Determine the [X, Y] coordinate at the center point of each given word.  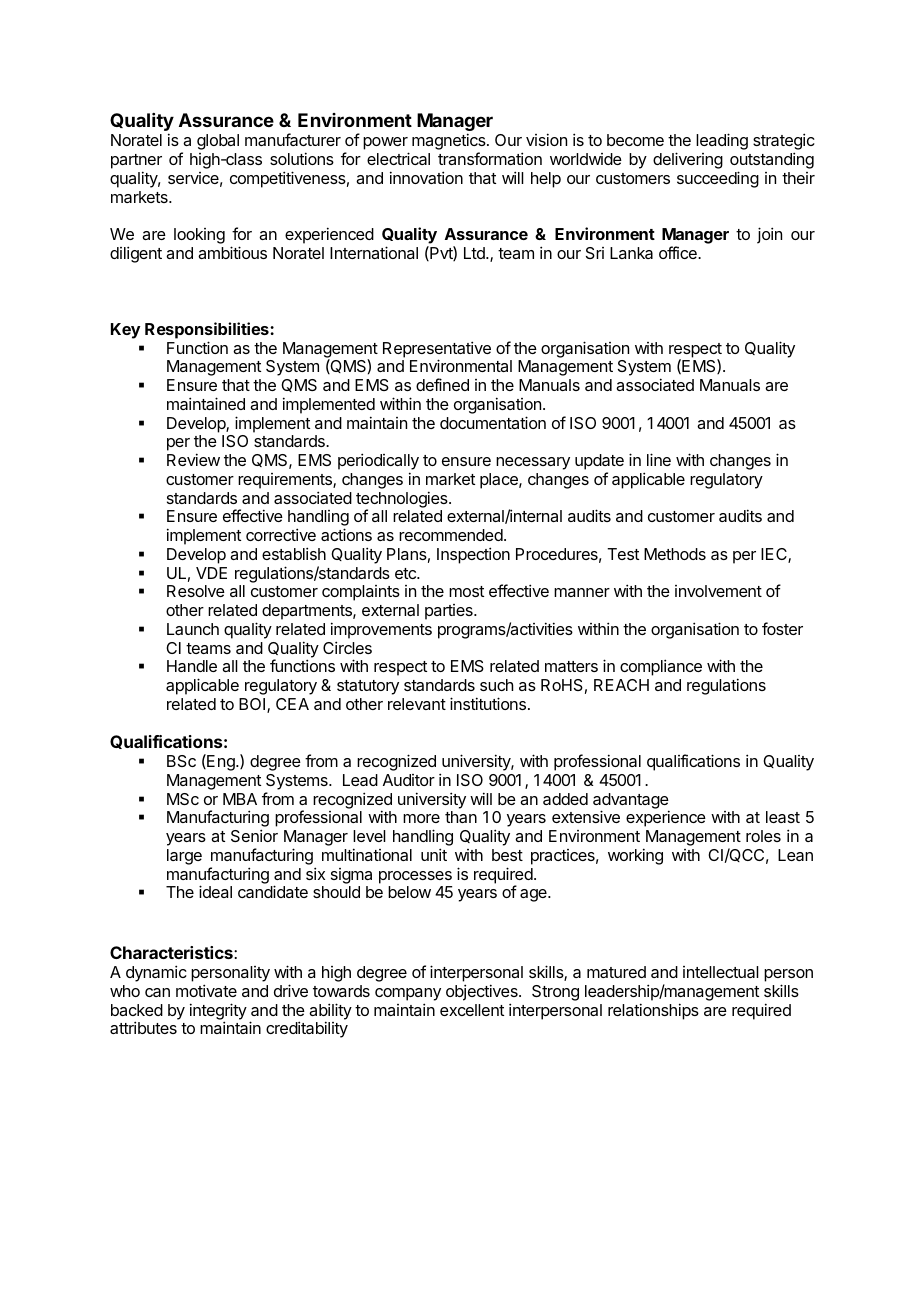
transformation [490, 158]
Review [193, 459]
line [659, 459]
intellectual [721, 972]
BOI [253, 705]
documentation [493, 422]
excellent [472, 1010]
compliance [661, 667]
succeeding [718, 179]
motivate [206, 990]
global [218, 142]
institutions [488, 703]
